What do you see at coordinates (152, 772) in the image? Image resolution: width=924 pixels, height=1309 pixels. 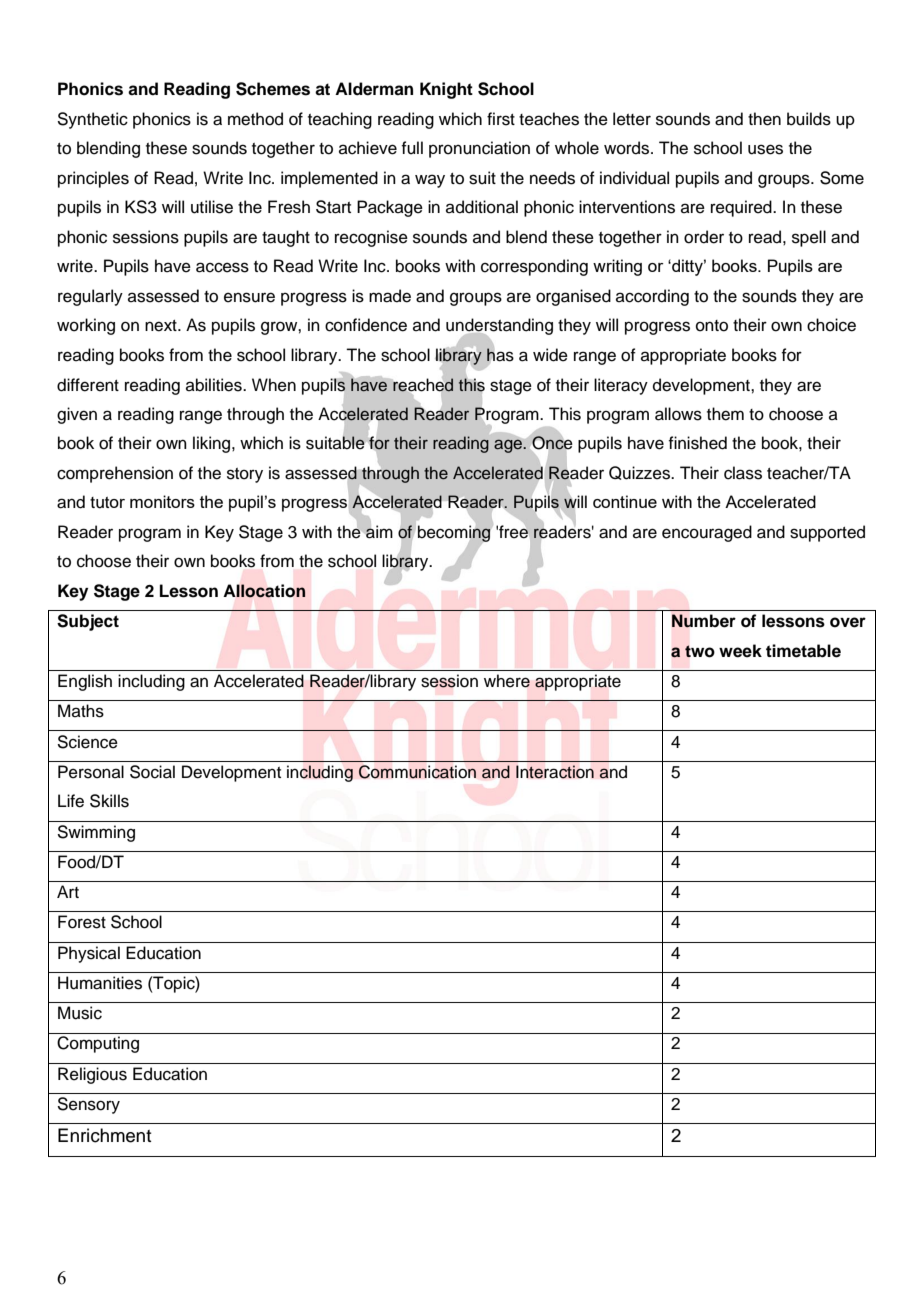 I see `Social` at bounding box center [152, 772].
